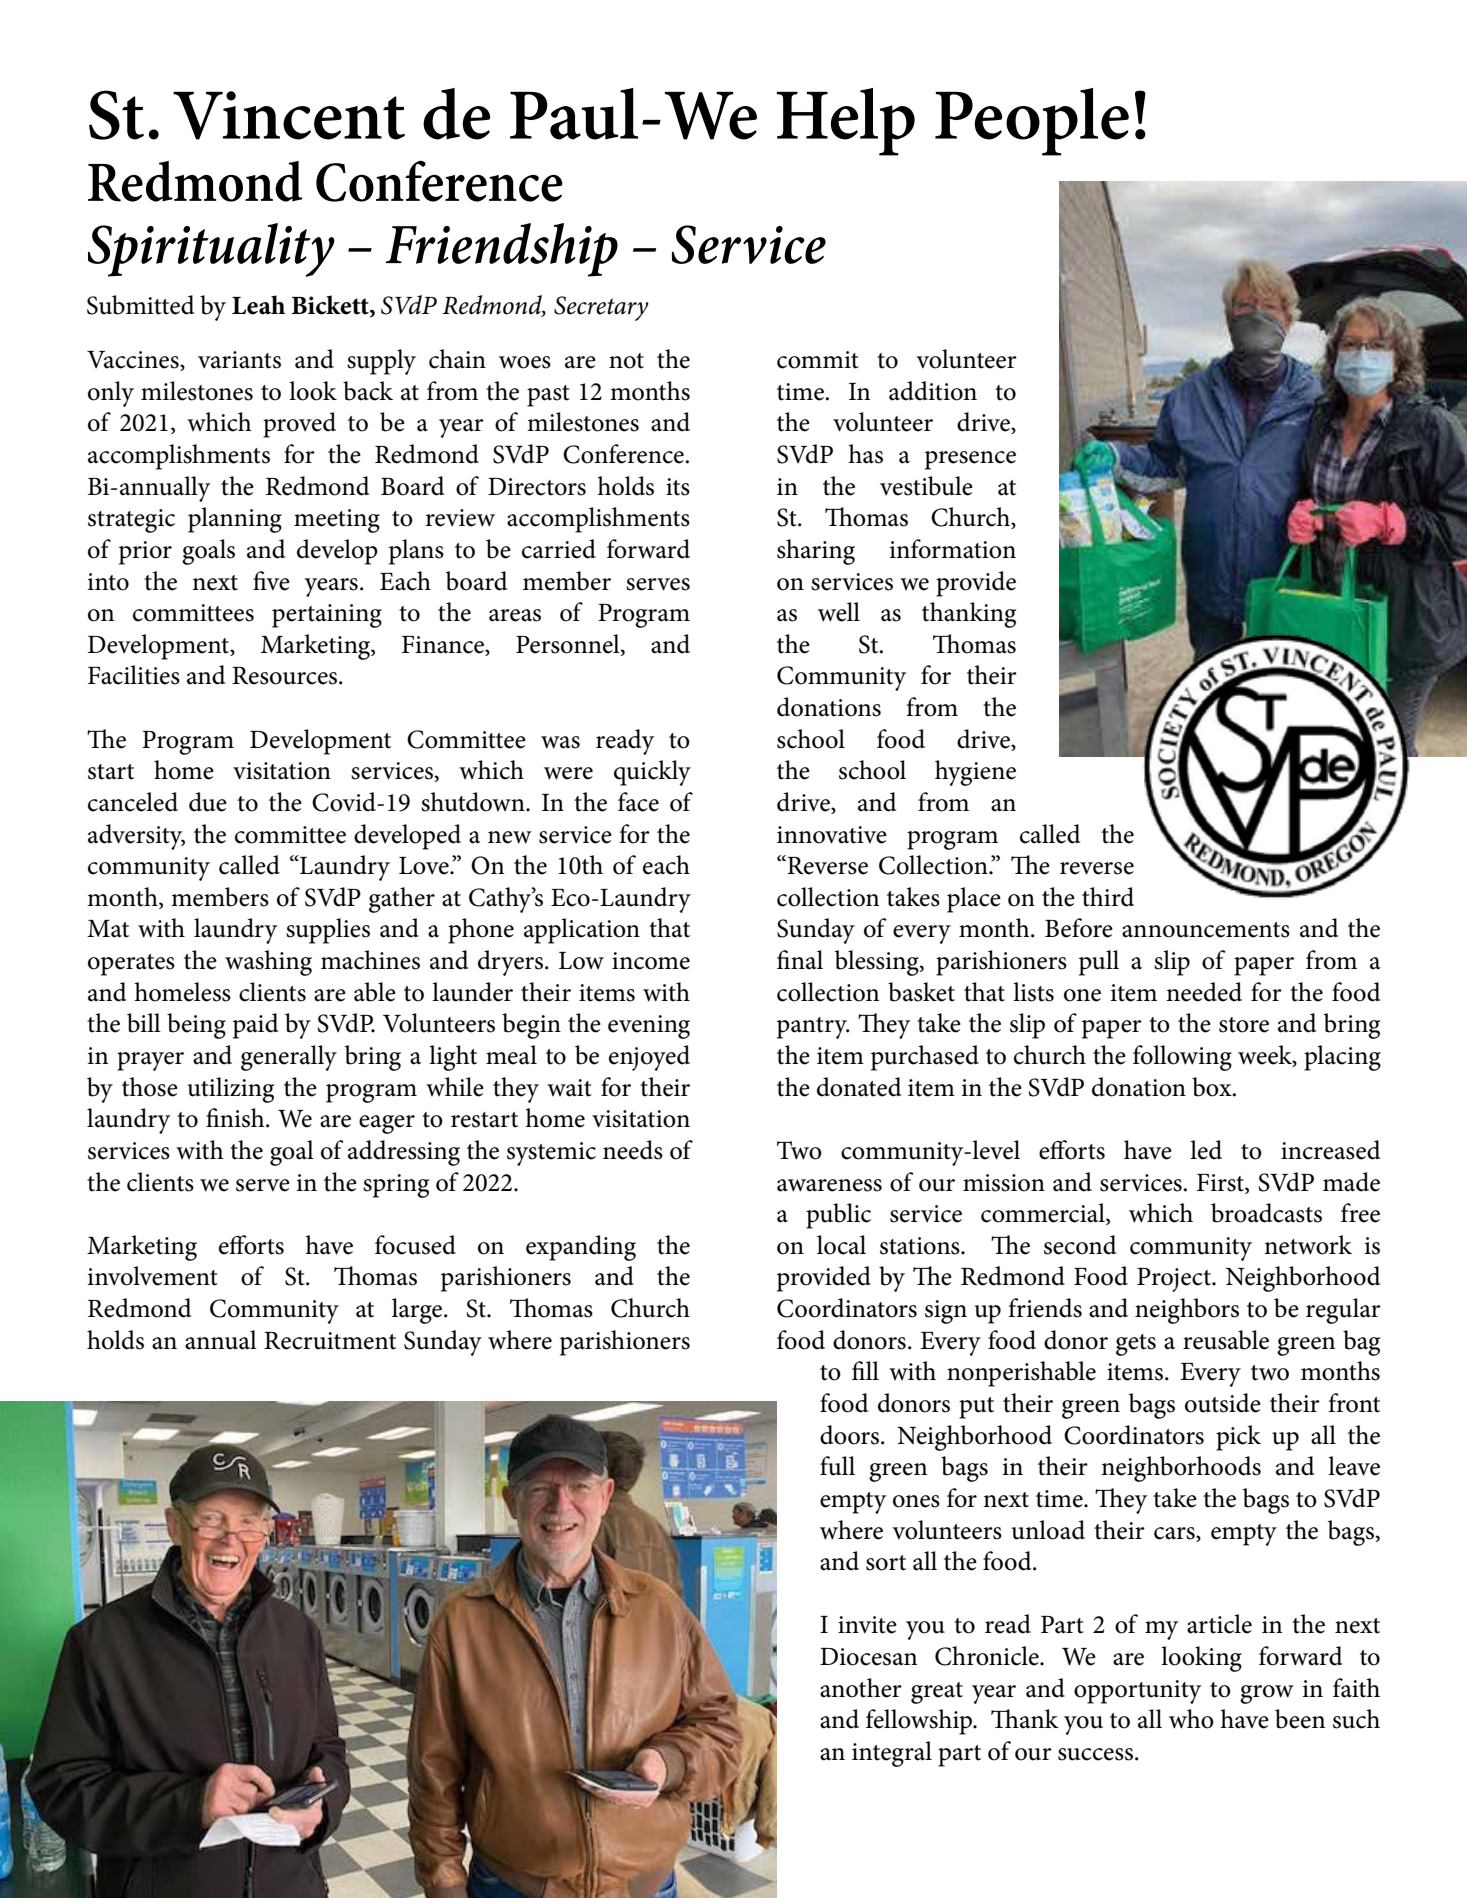 This page has height=1898, width=1467. I want to click on information, so click(953, 549).
